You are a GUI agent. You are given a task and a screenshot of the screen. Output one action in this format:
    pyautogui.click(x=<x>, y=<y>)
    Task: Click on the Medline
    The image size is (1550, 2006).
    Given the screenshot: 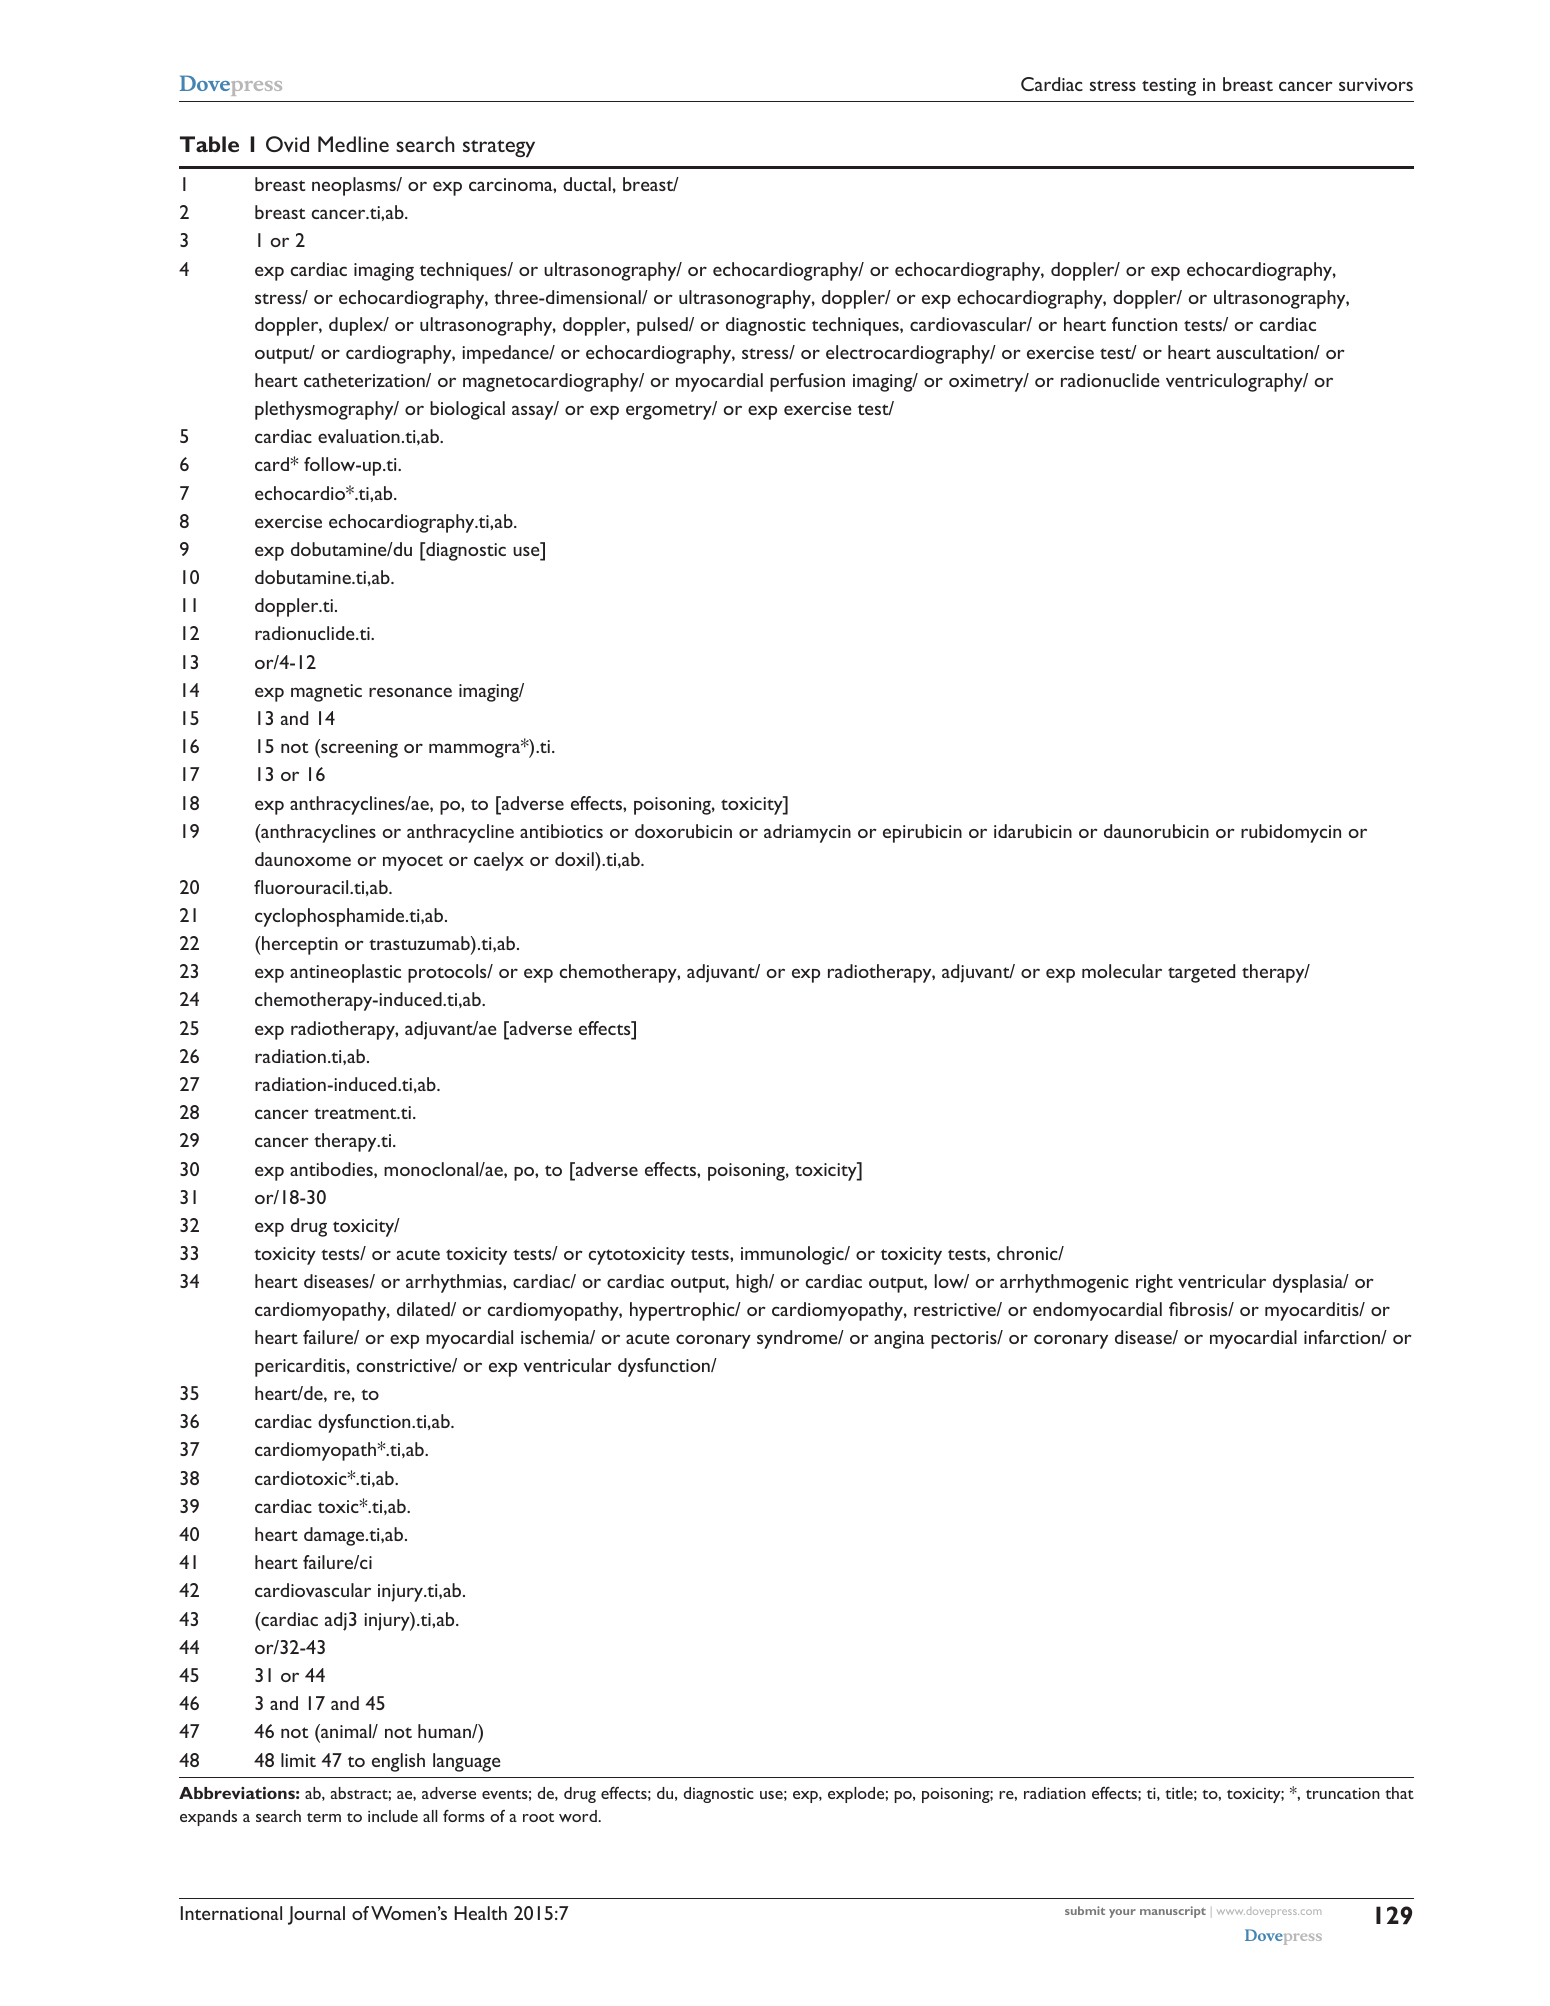 What is the action you would take?
    pyautogui.click(x=353, y=144)
